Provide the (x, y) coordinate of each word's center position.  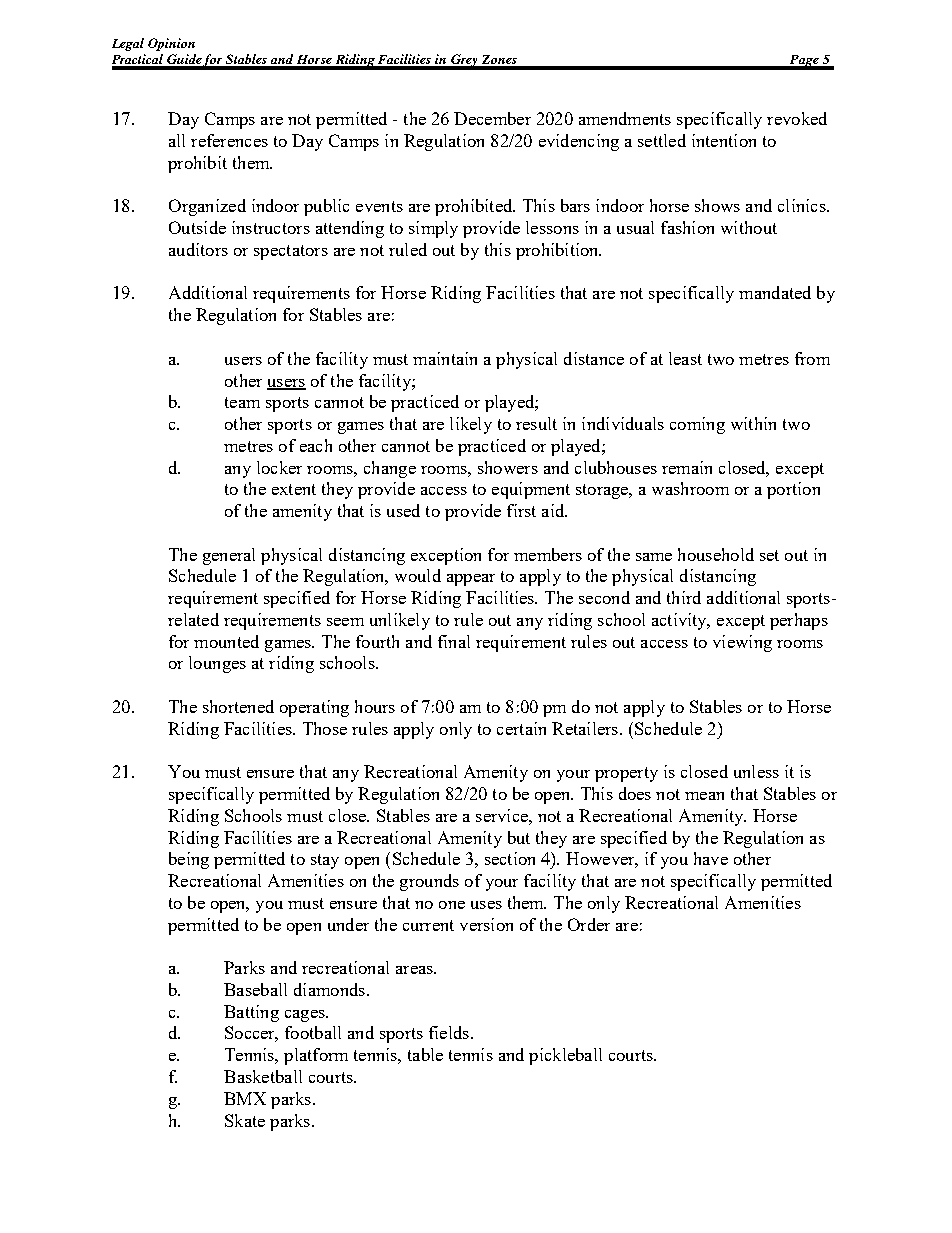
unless (756, 771)
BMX (245, 1098)
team (242, 402)
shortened (238, 706)
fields (449, 1032)
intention (724, 140)
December (492, 118)
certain (521, 728)
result (536, 423)
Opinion (171, 44)
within (753, 423)
